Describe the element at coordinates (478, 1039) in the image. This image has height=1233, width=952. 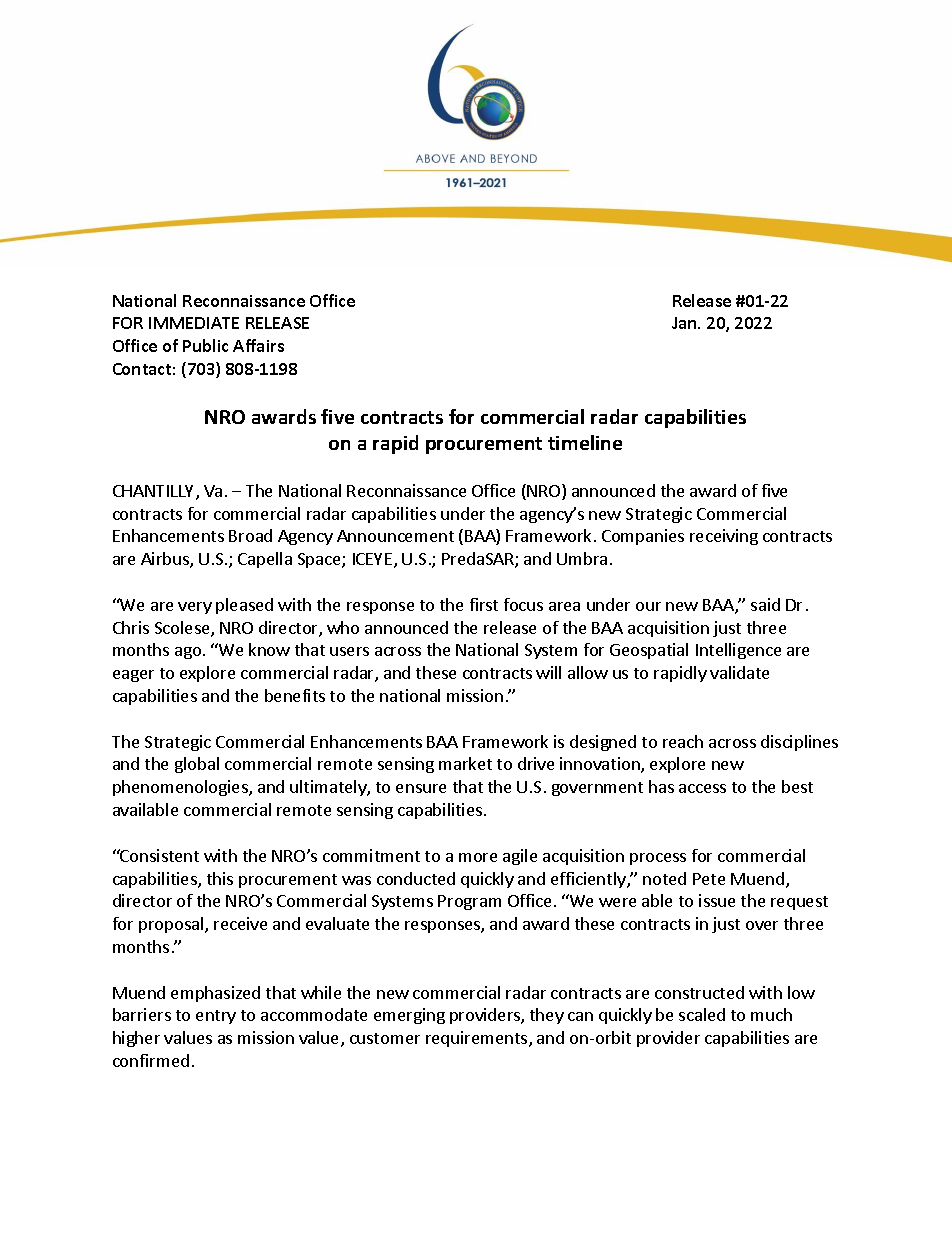
I see `requirements` at that location.
